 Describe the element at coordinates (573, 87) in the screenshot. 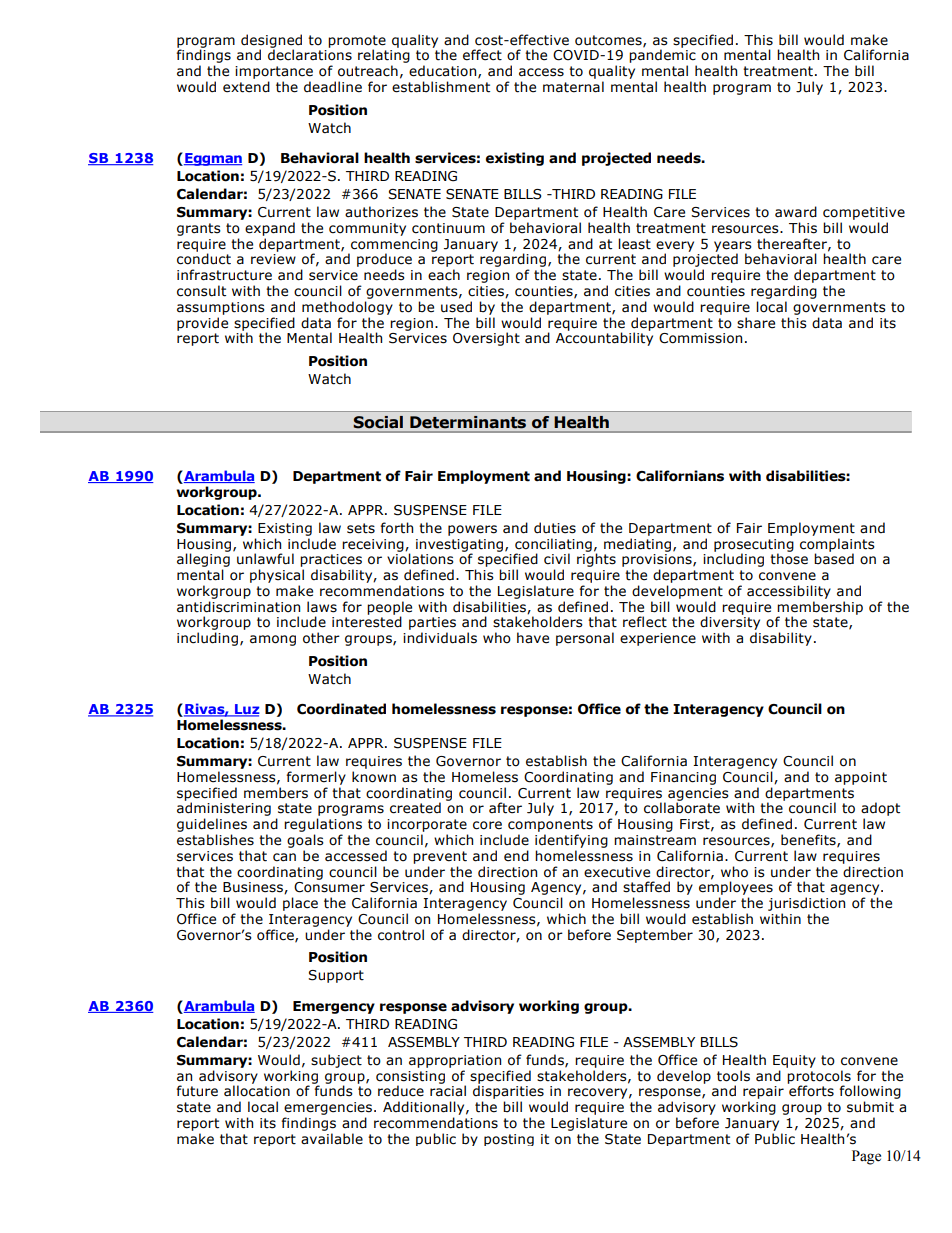

I see `maternal` at that location.
